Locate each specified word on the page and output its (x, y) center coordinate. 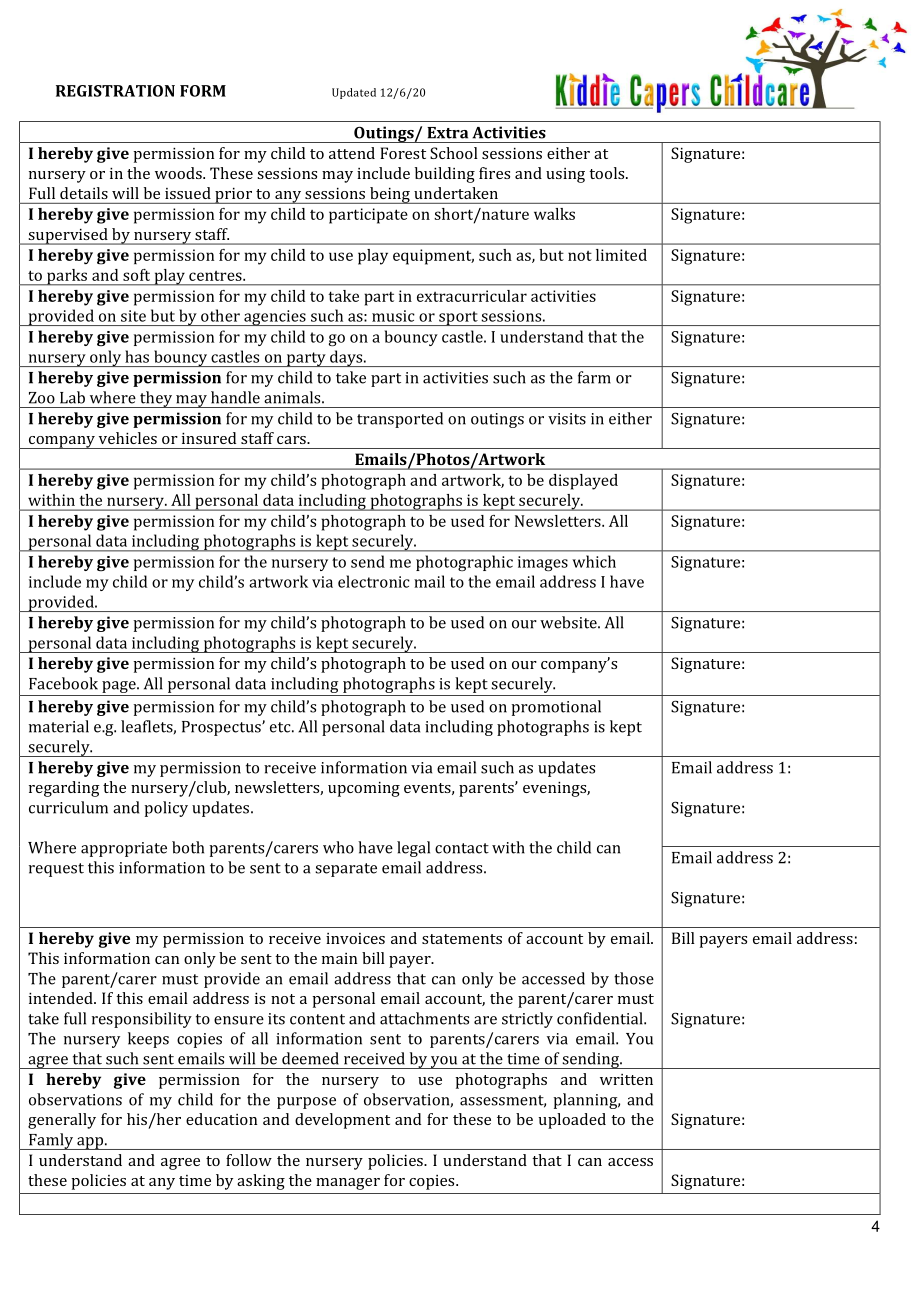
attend (352, 153)
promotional (556, 708)
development (342, 1121)
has (137, 356)
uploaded (572, 1121)
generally (62, 1121)
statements (462, 939)
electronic (374, 581)
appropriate (124, 849)
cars (292, 440)
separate (346, 870)
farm (594, 377)
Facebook (63, 683)
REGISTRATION (115, 91)
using (565, 175)
